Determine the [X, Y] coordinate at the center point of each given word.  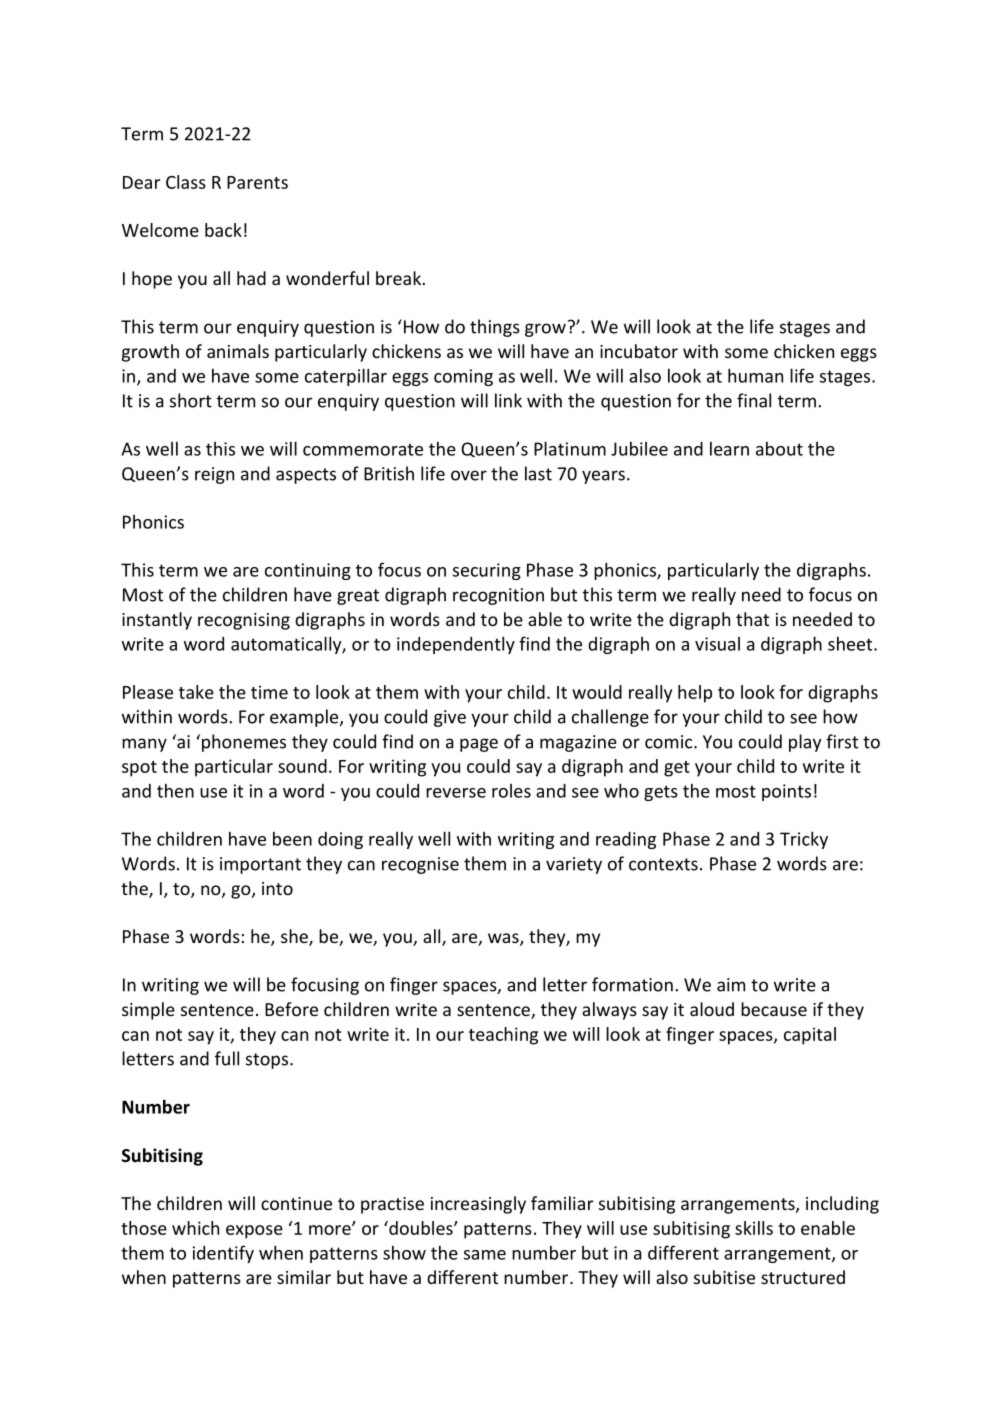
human [755, 375]
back [223, 230]
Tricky [804, 840]
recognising [244, 621]
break [400, 278]
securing [487, 571]
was [504, 939]
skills [754, 1228]
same [485, 1255]
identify [223, 1254]
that [752, 619]
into [277, 888]
